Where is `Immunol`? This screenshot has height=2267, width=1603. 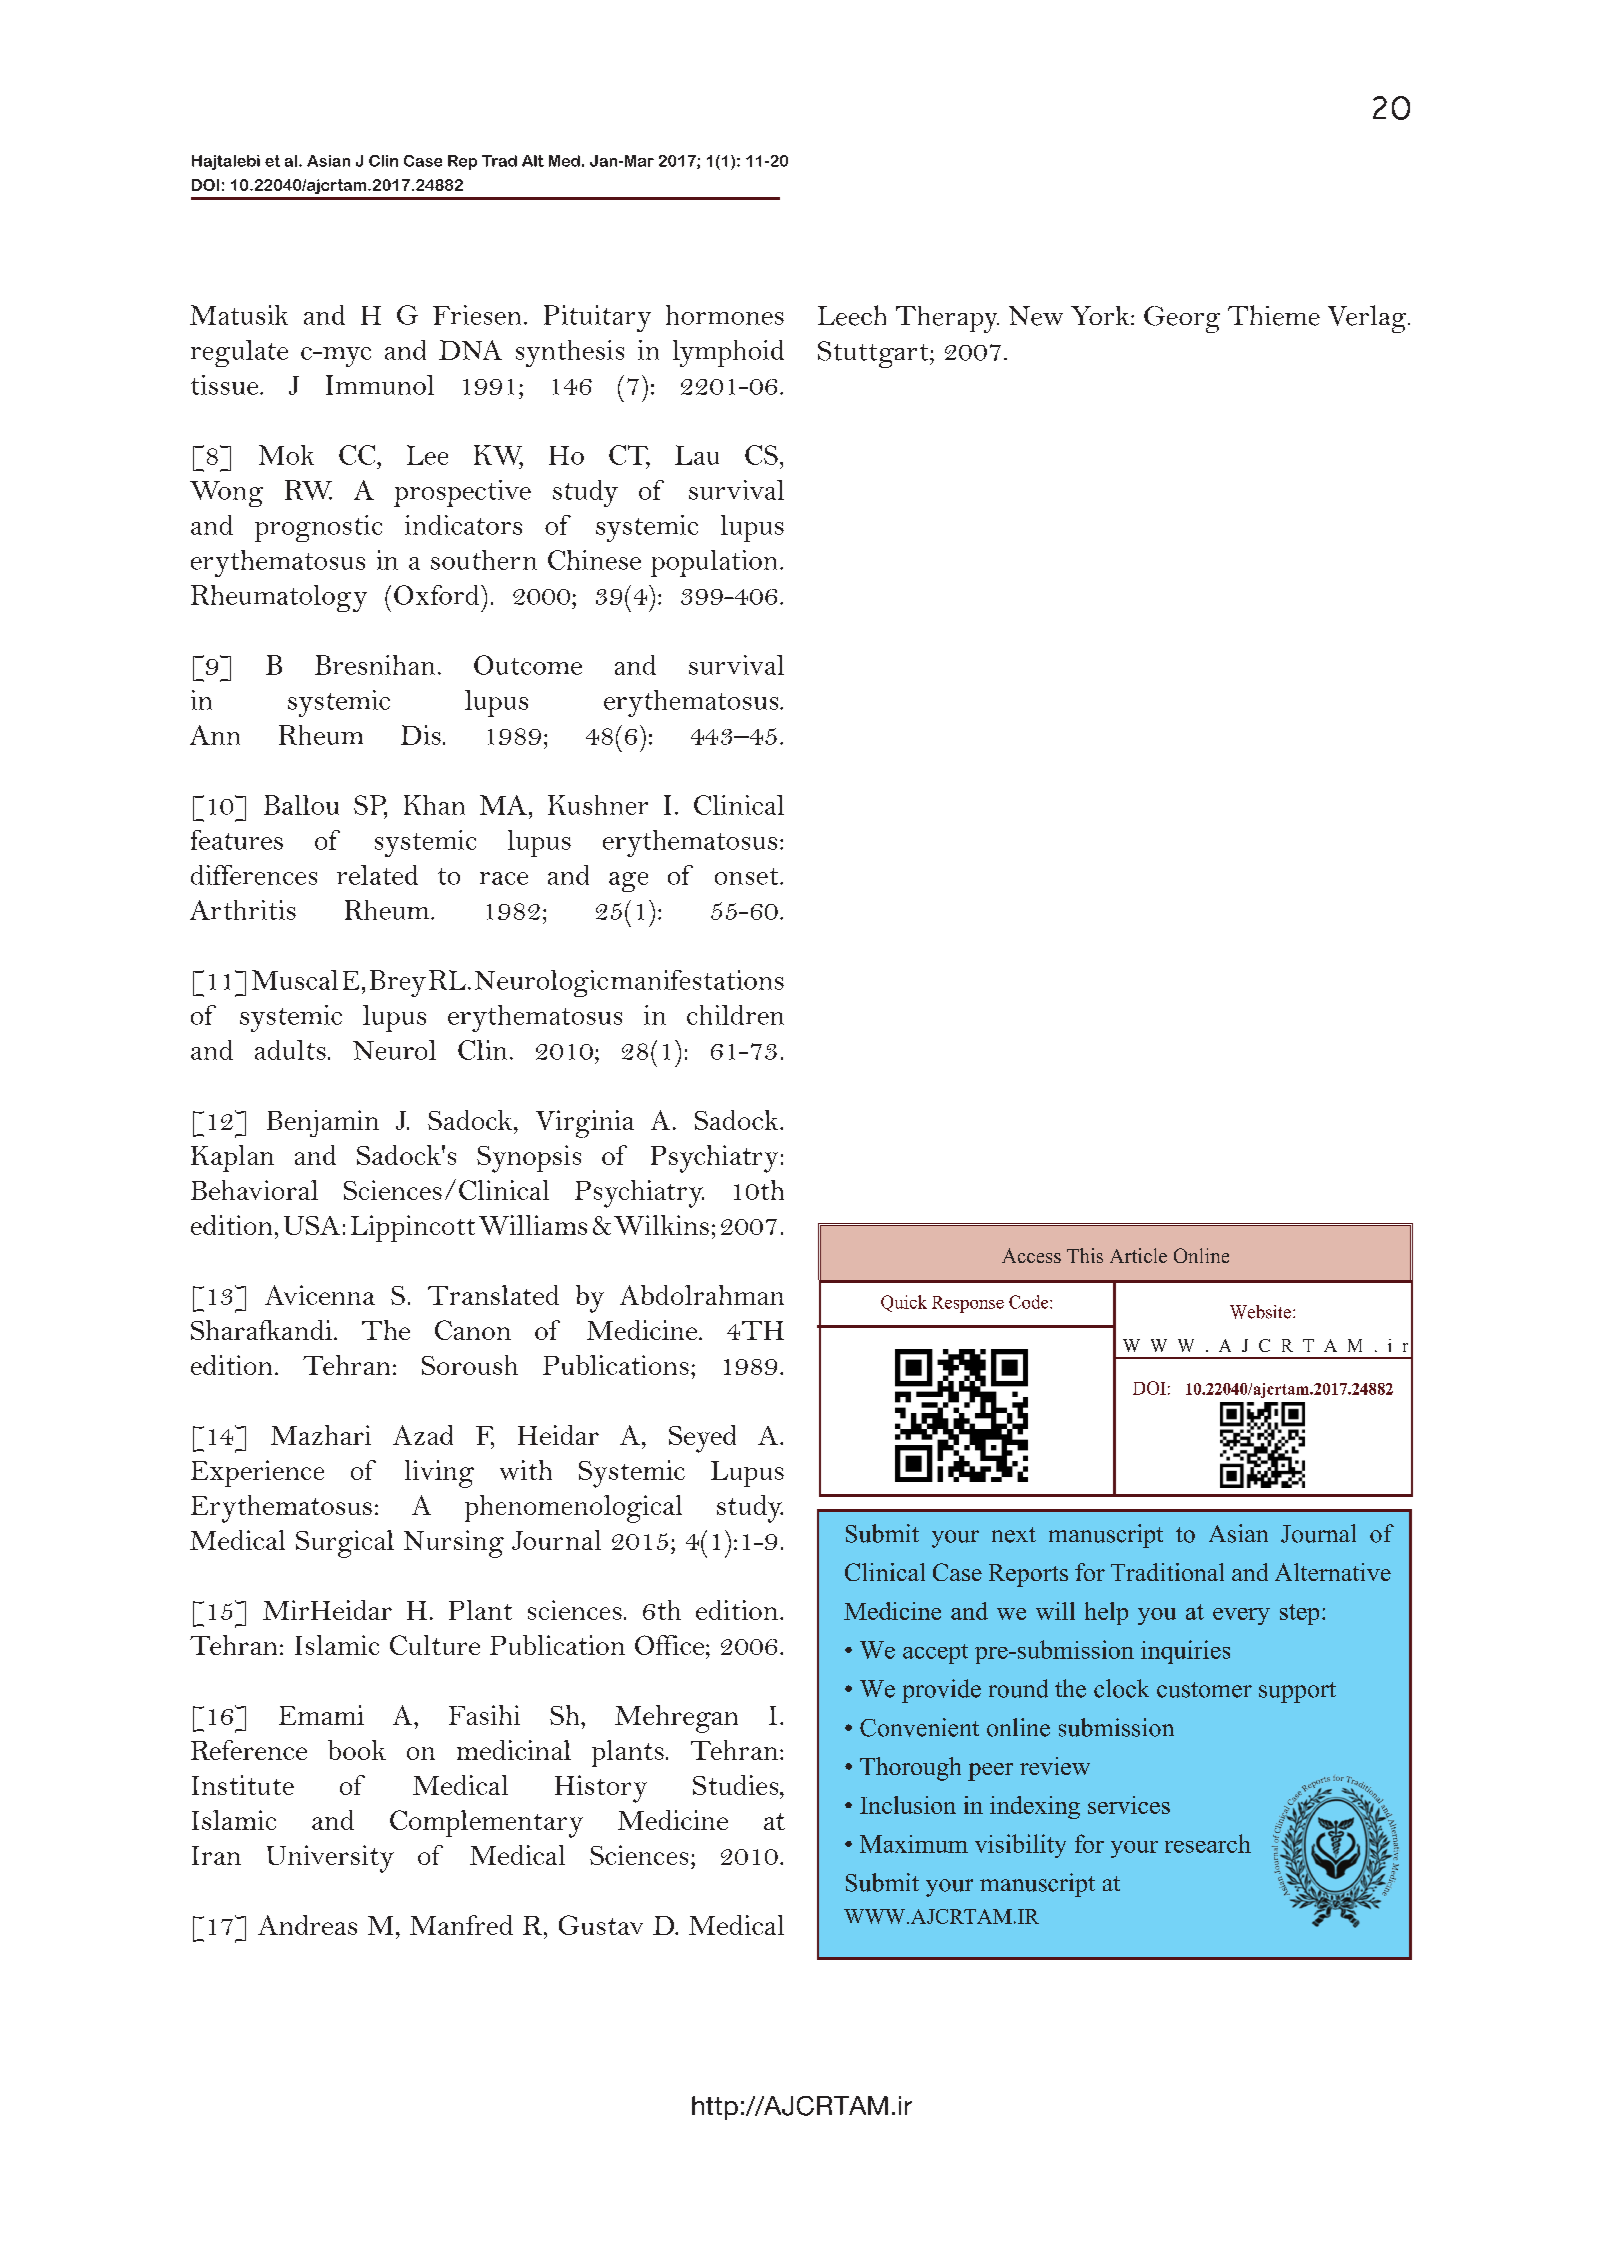
Immunol is located at coordinates (380, 385).
